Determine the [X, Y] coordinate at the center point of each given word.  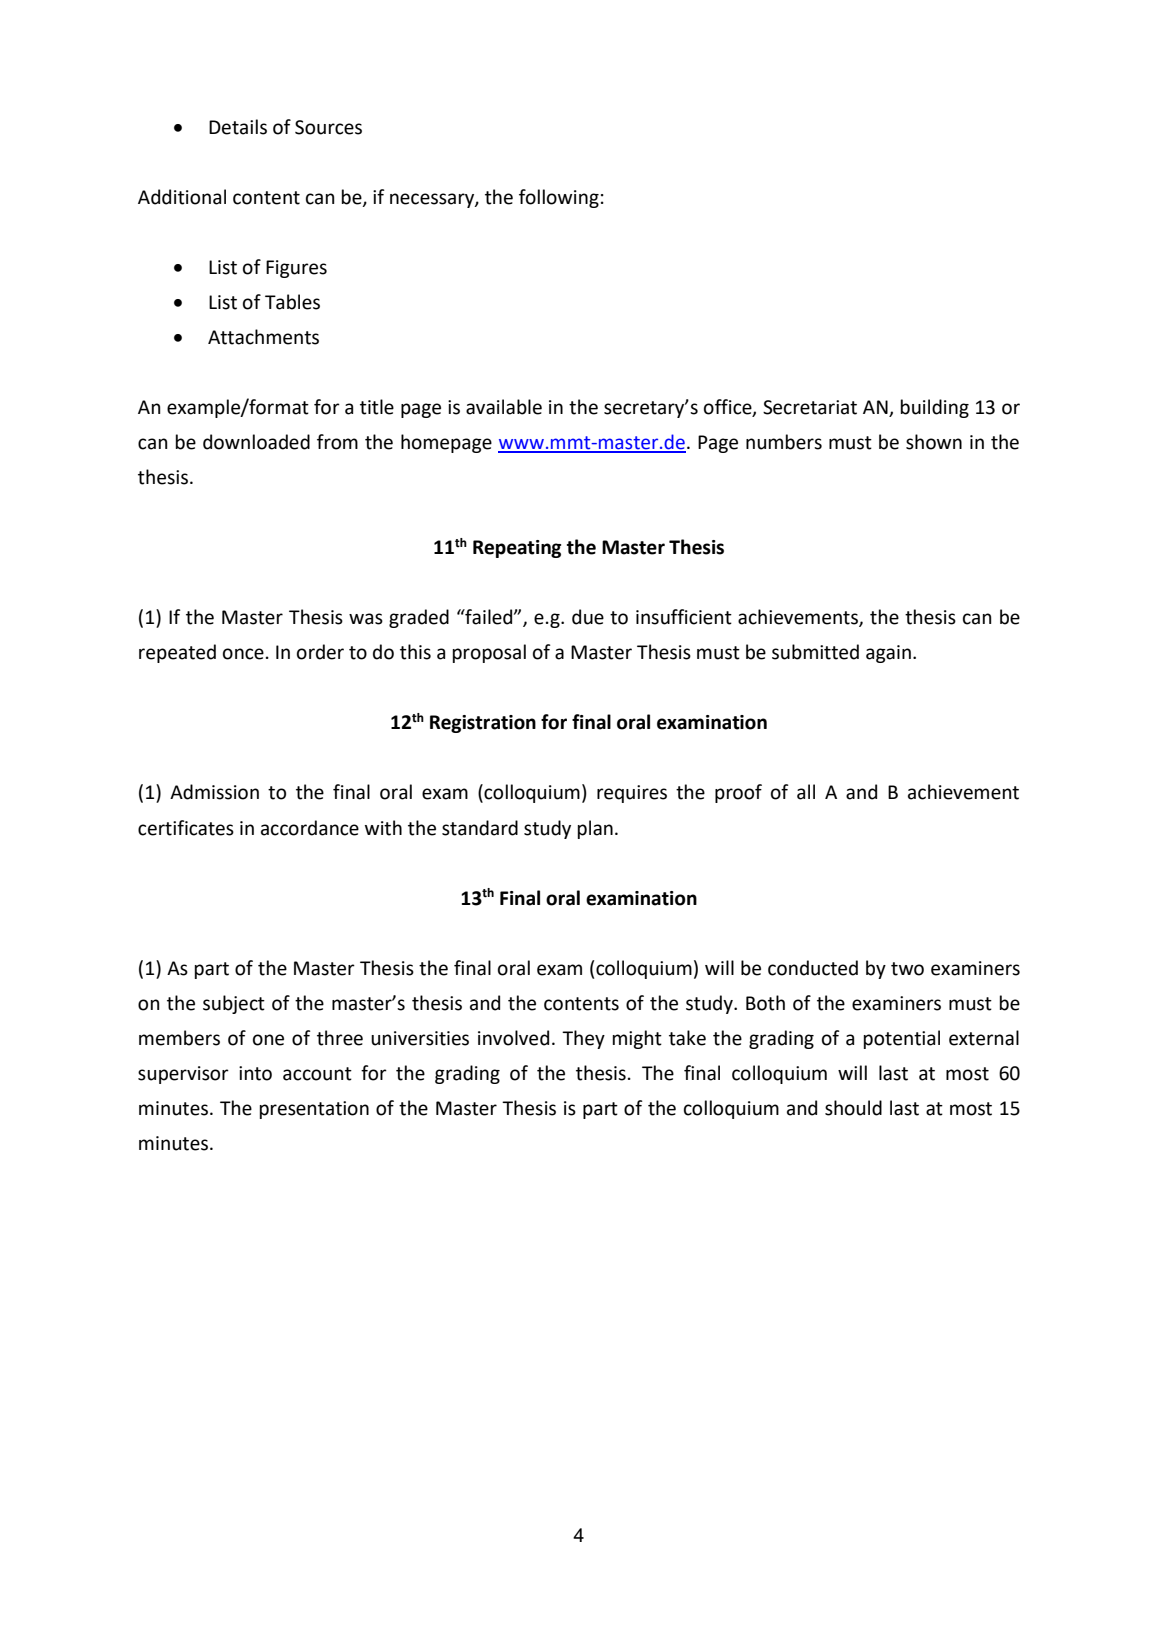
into [255, 1073]
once [243, 654]
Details [238, 127]
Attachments [263, 337]
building [935, 408]
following [559, 198]
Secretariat [810, 407]
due [588, 617]
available [504, 407]
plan [595, 829]
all [806, 792]
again [888, 654]
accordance [310, 828]
